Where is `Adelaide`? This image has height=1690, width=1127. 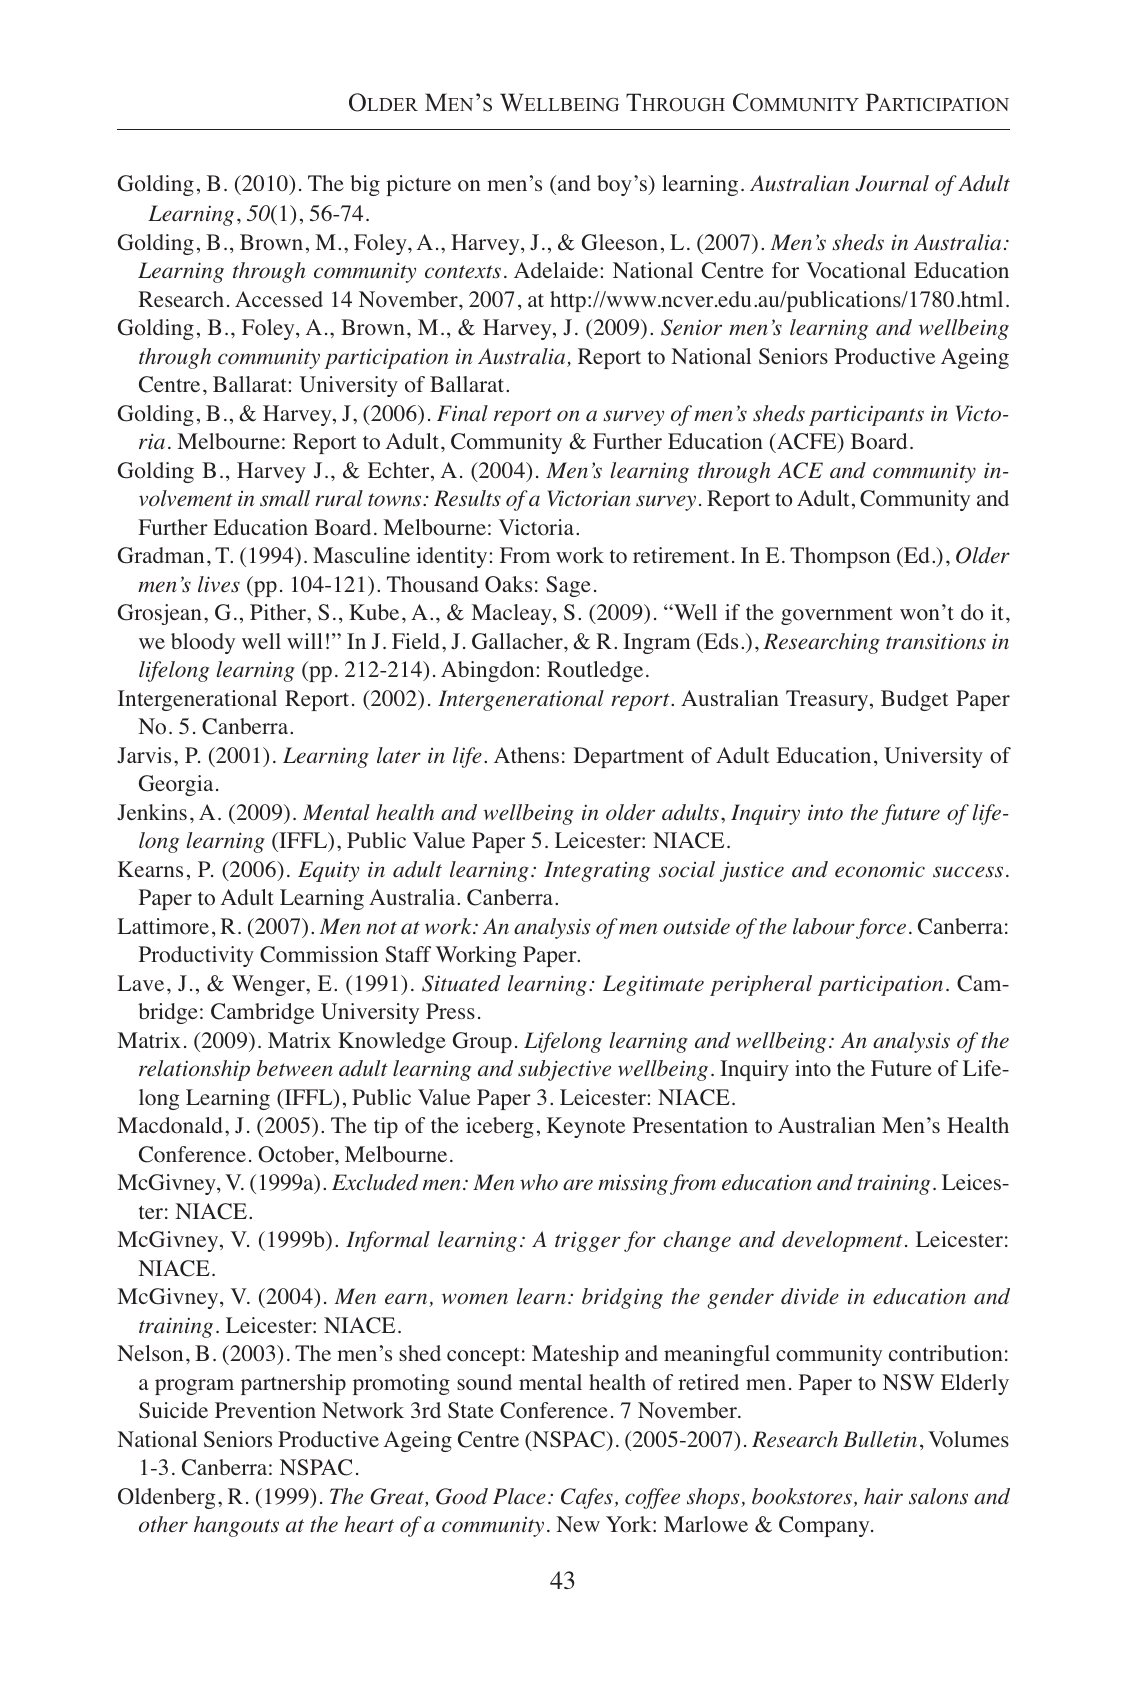
Adelaide is located at coordinates (557, 270).
